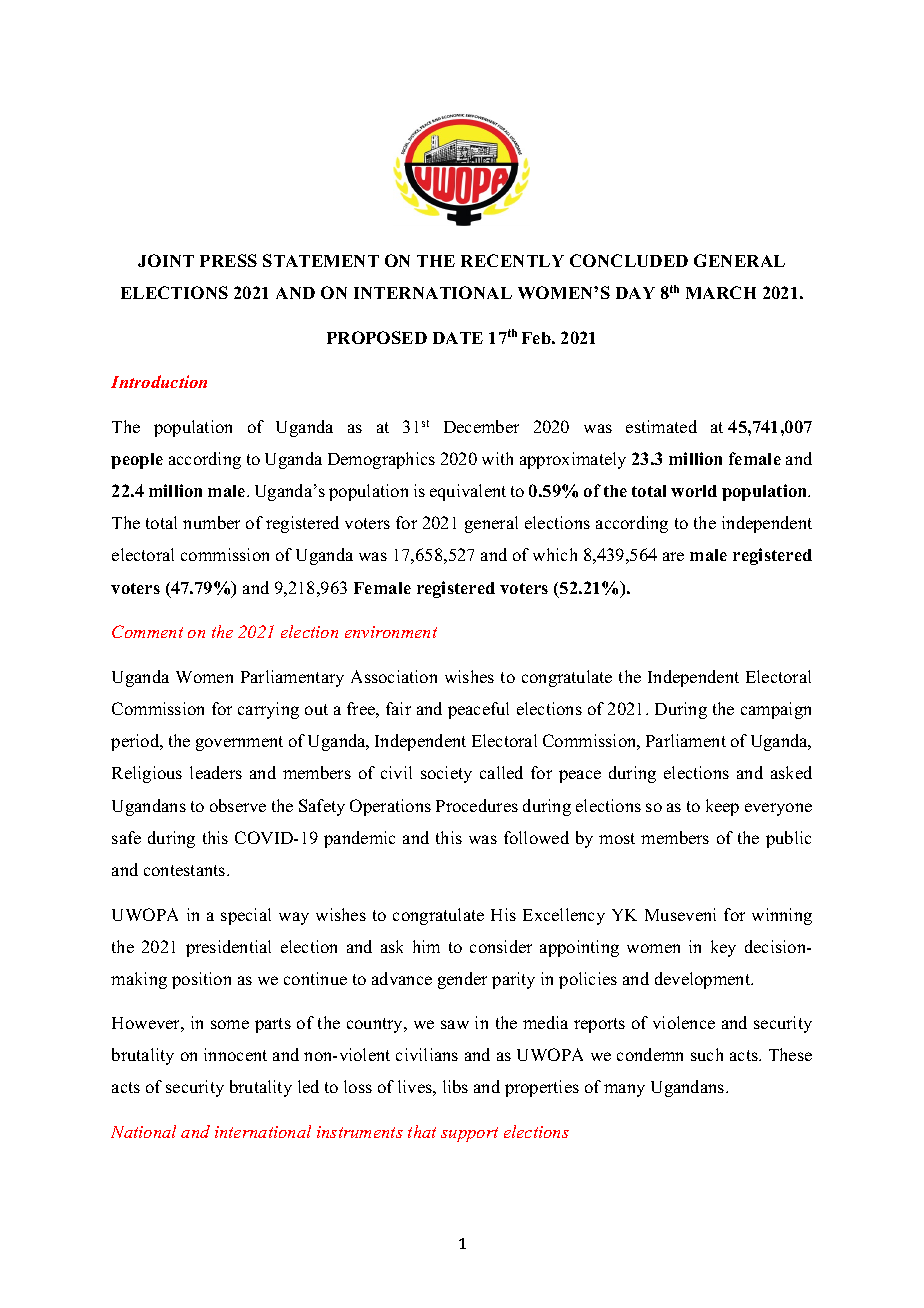  I want to click on number, so click(211, 522).
